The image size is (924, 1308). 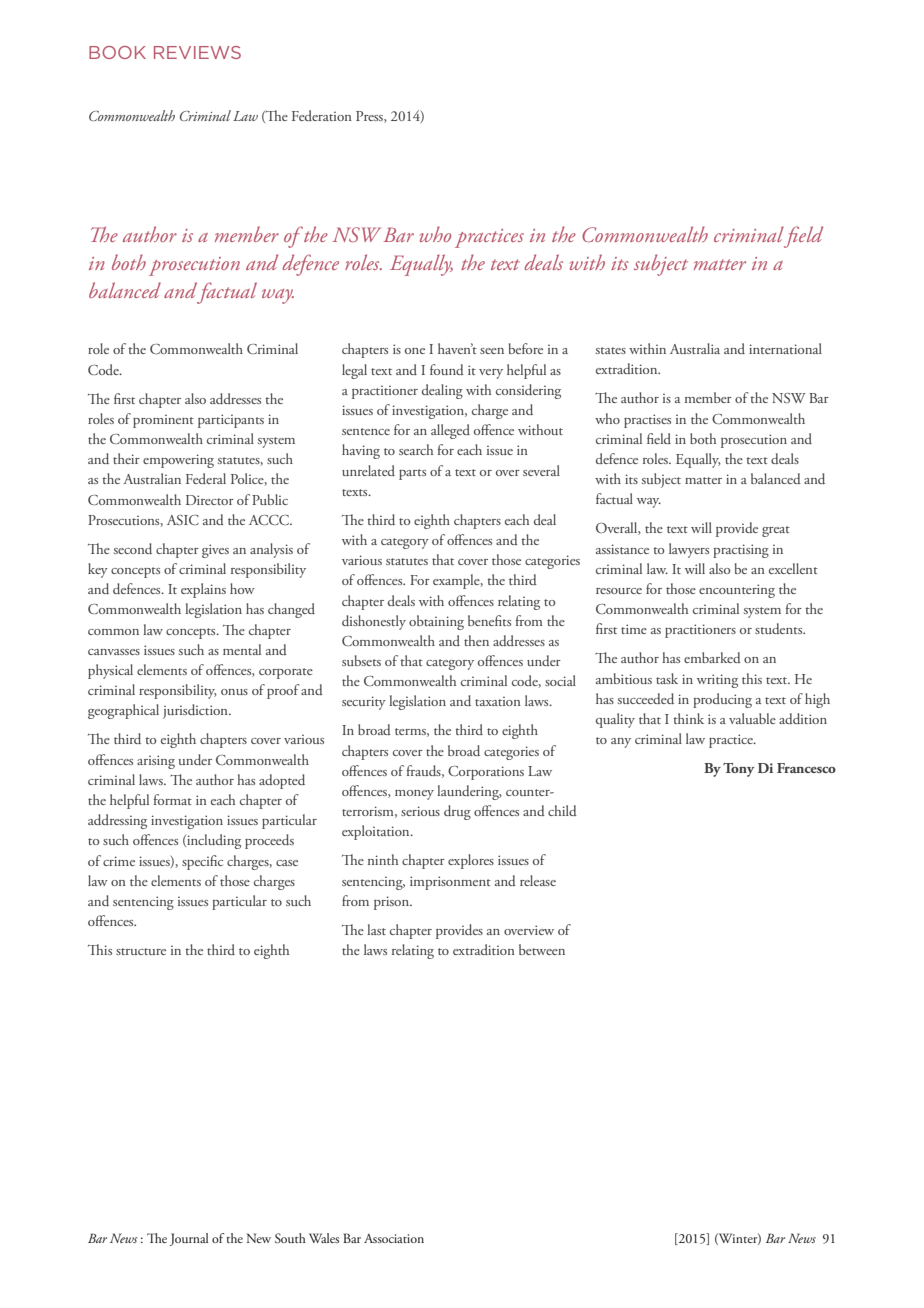 What do you see at coordinates (197, 52) in the document?
I see `REVIEWS` at bounding box center [197, 52].
